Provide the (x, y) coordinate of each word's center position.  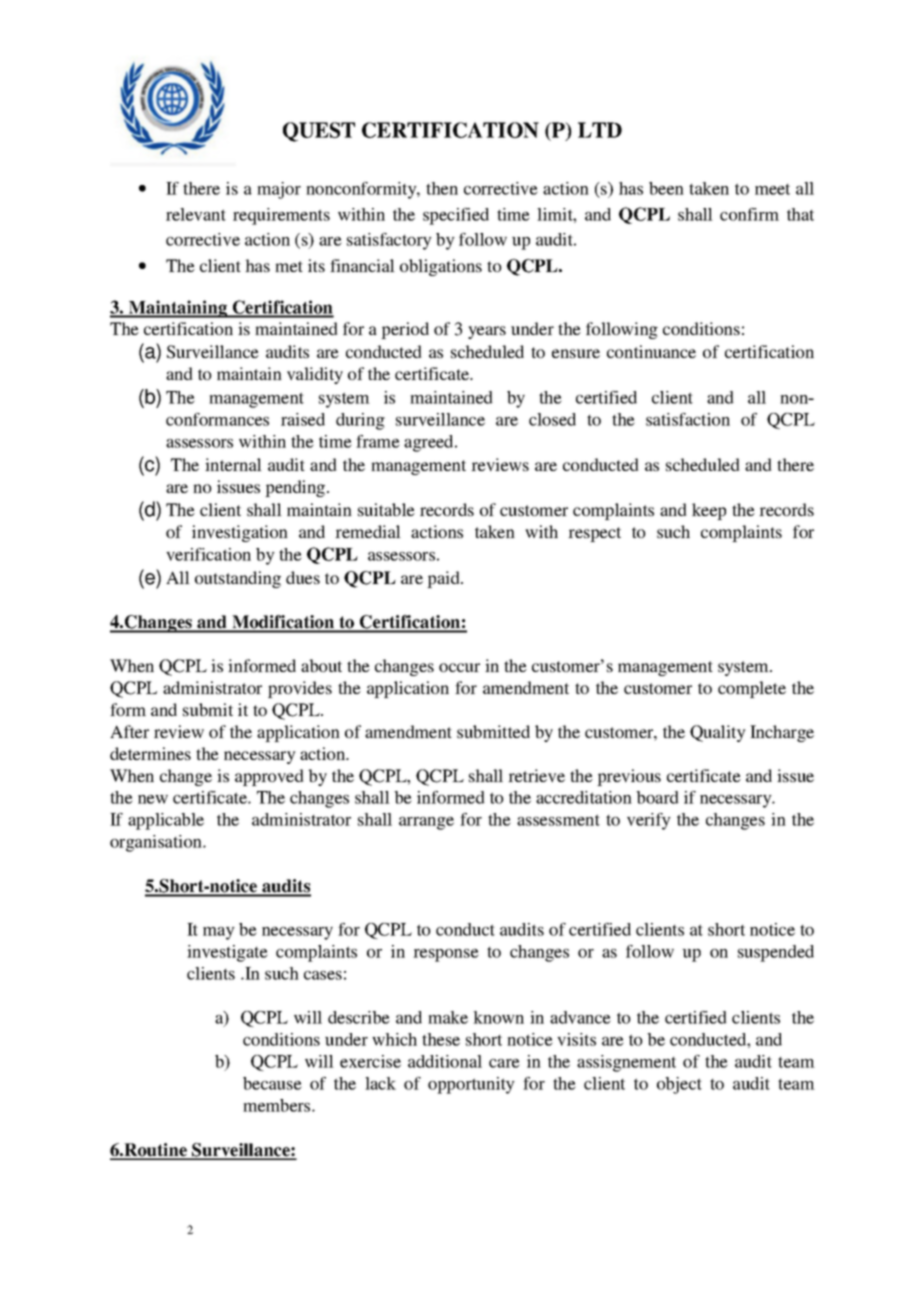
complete (752, 689)
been (666, 188)
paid (444, 579)
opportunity (471, 1085)
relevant (196, 214)
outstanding (238, 579)
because (272, 1083)
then (442, 188)
